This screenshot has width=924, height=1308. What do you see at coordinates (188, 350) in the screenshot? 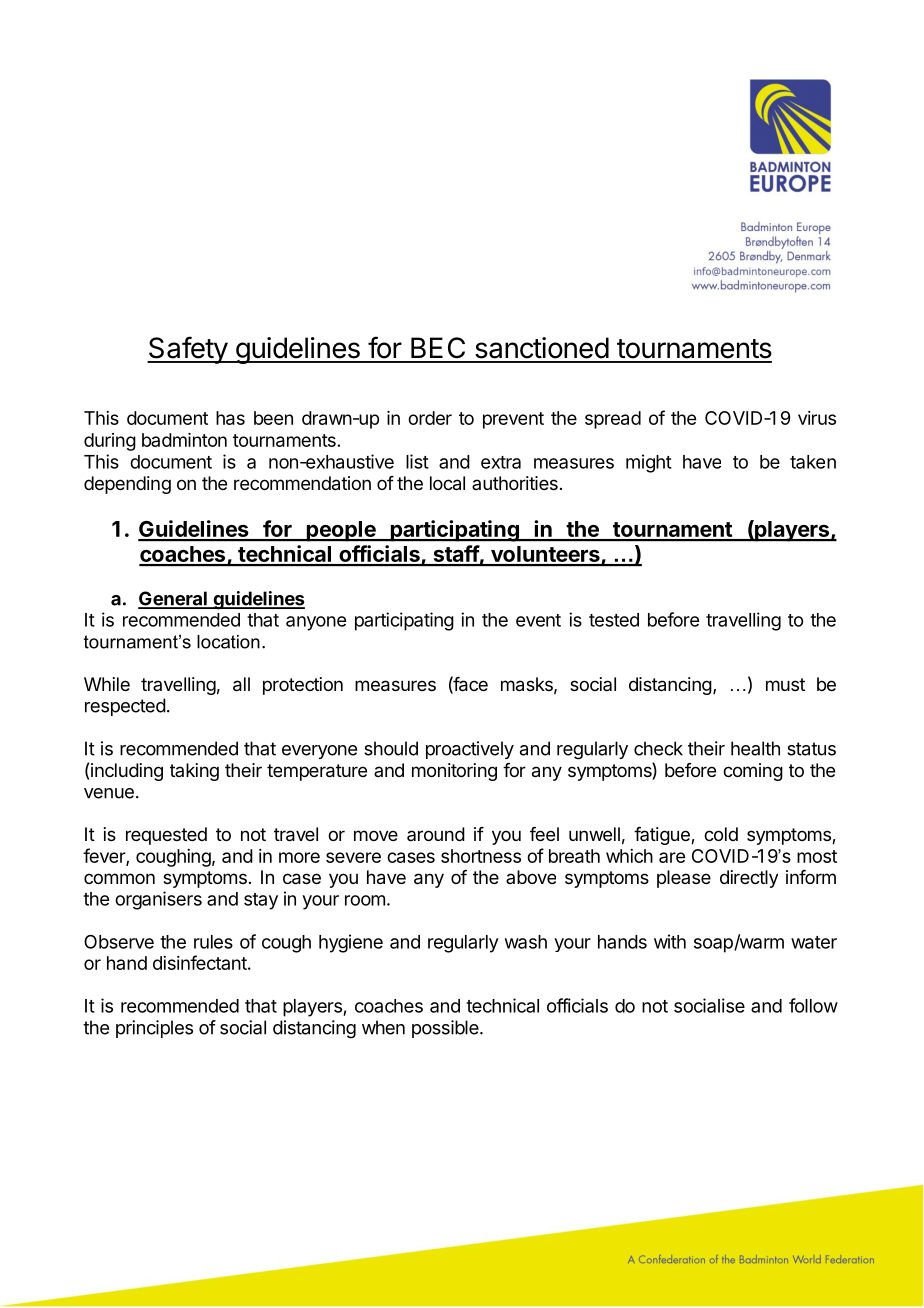
I see `Safety` at bounding box center [188, 350].
